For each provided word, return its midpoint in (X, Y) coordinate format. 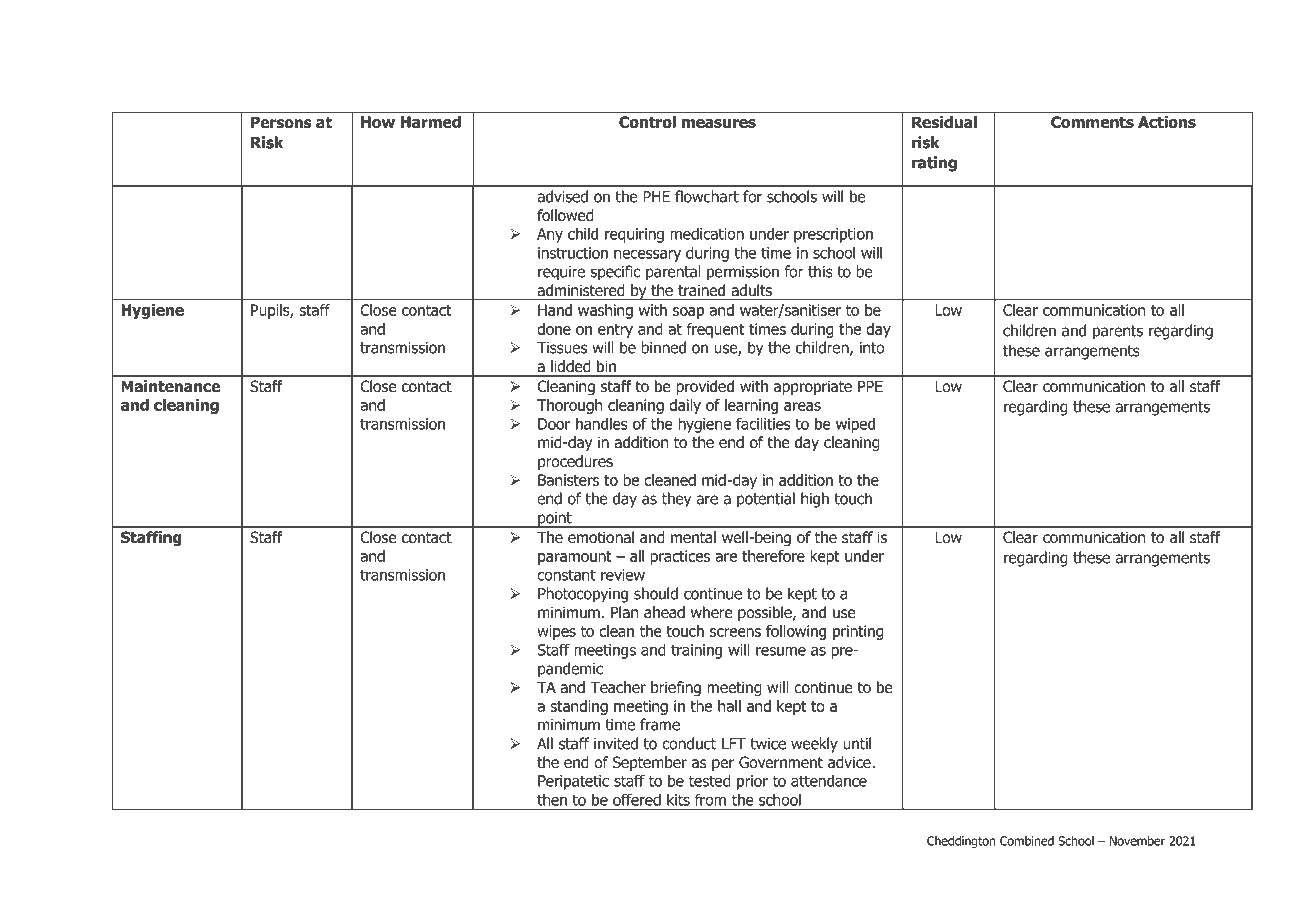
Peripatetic (573, 782)
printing (858, 632)
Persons (281, 122)
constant (566, 575)
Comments (1092, 122)
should (656, 593)
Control (647, 122)
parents (1118, 332)
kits (678, 800)
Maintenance (170, 386)
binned (663, 347)
